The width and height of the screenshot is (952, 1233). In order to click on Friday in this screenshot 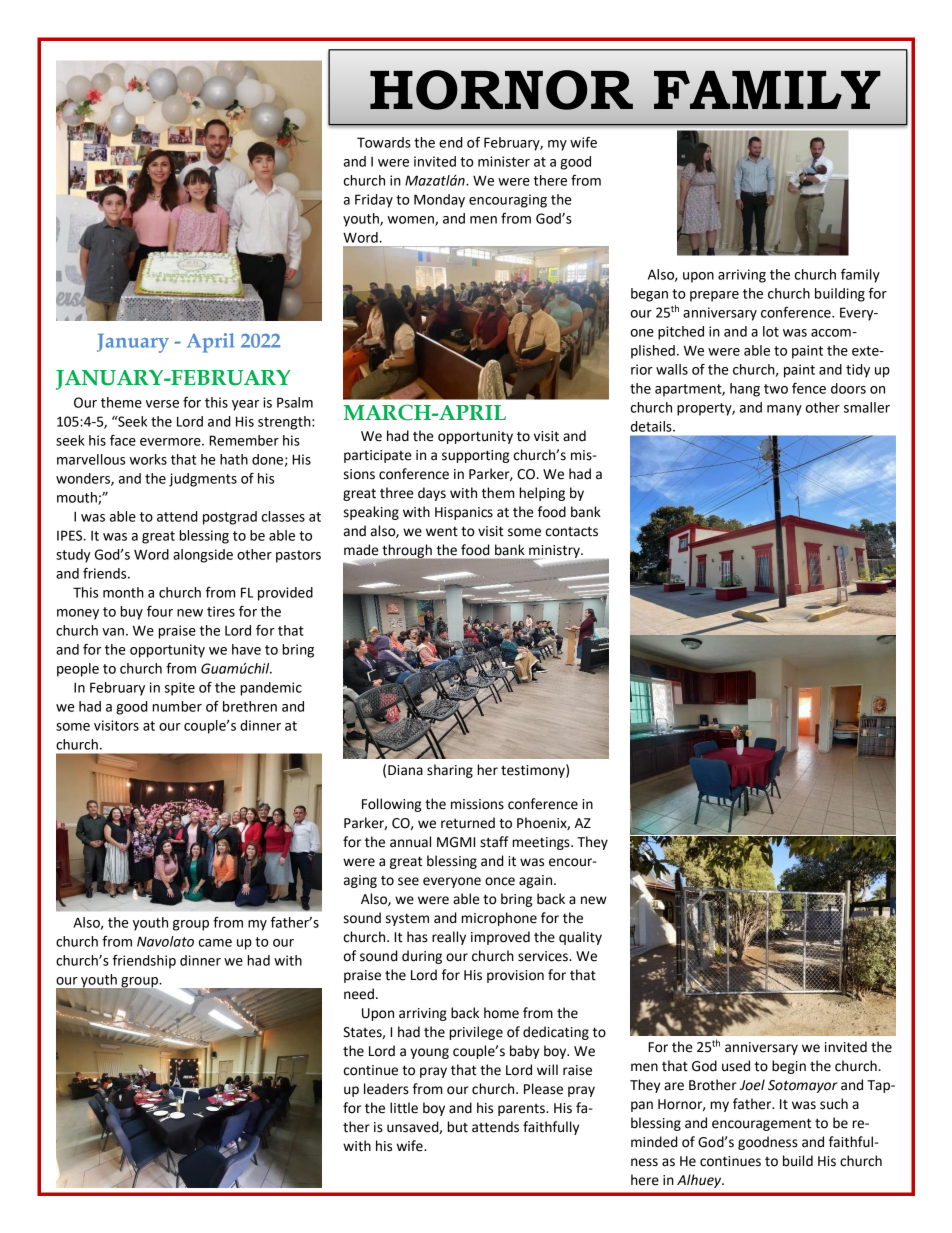, I will do `click(374, 201)`.
